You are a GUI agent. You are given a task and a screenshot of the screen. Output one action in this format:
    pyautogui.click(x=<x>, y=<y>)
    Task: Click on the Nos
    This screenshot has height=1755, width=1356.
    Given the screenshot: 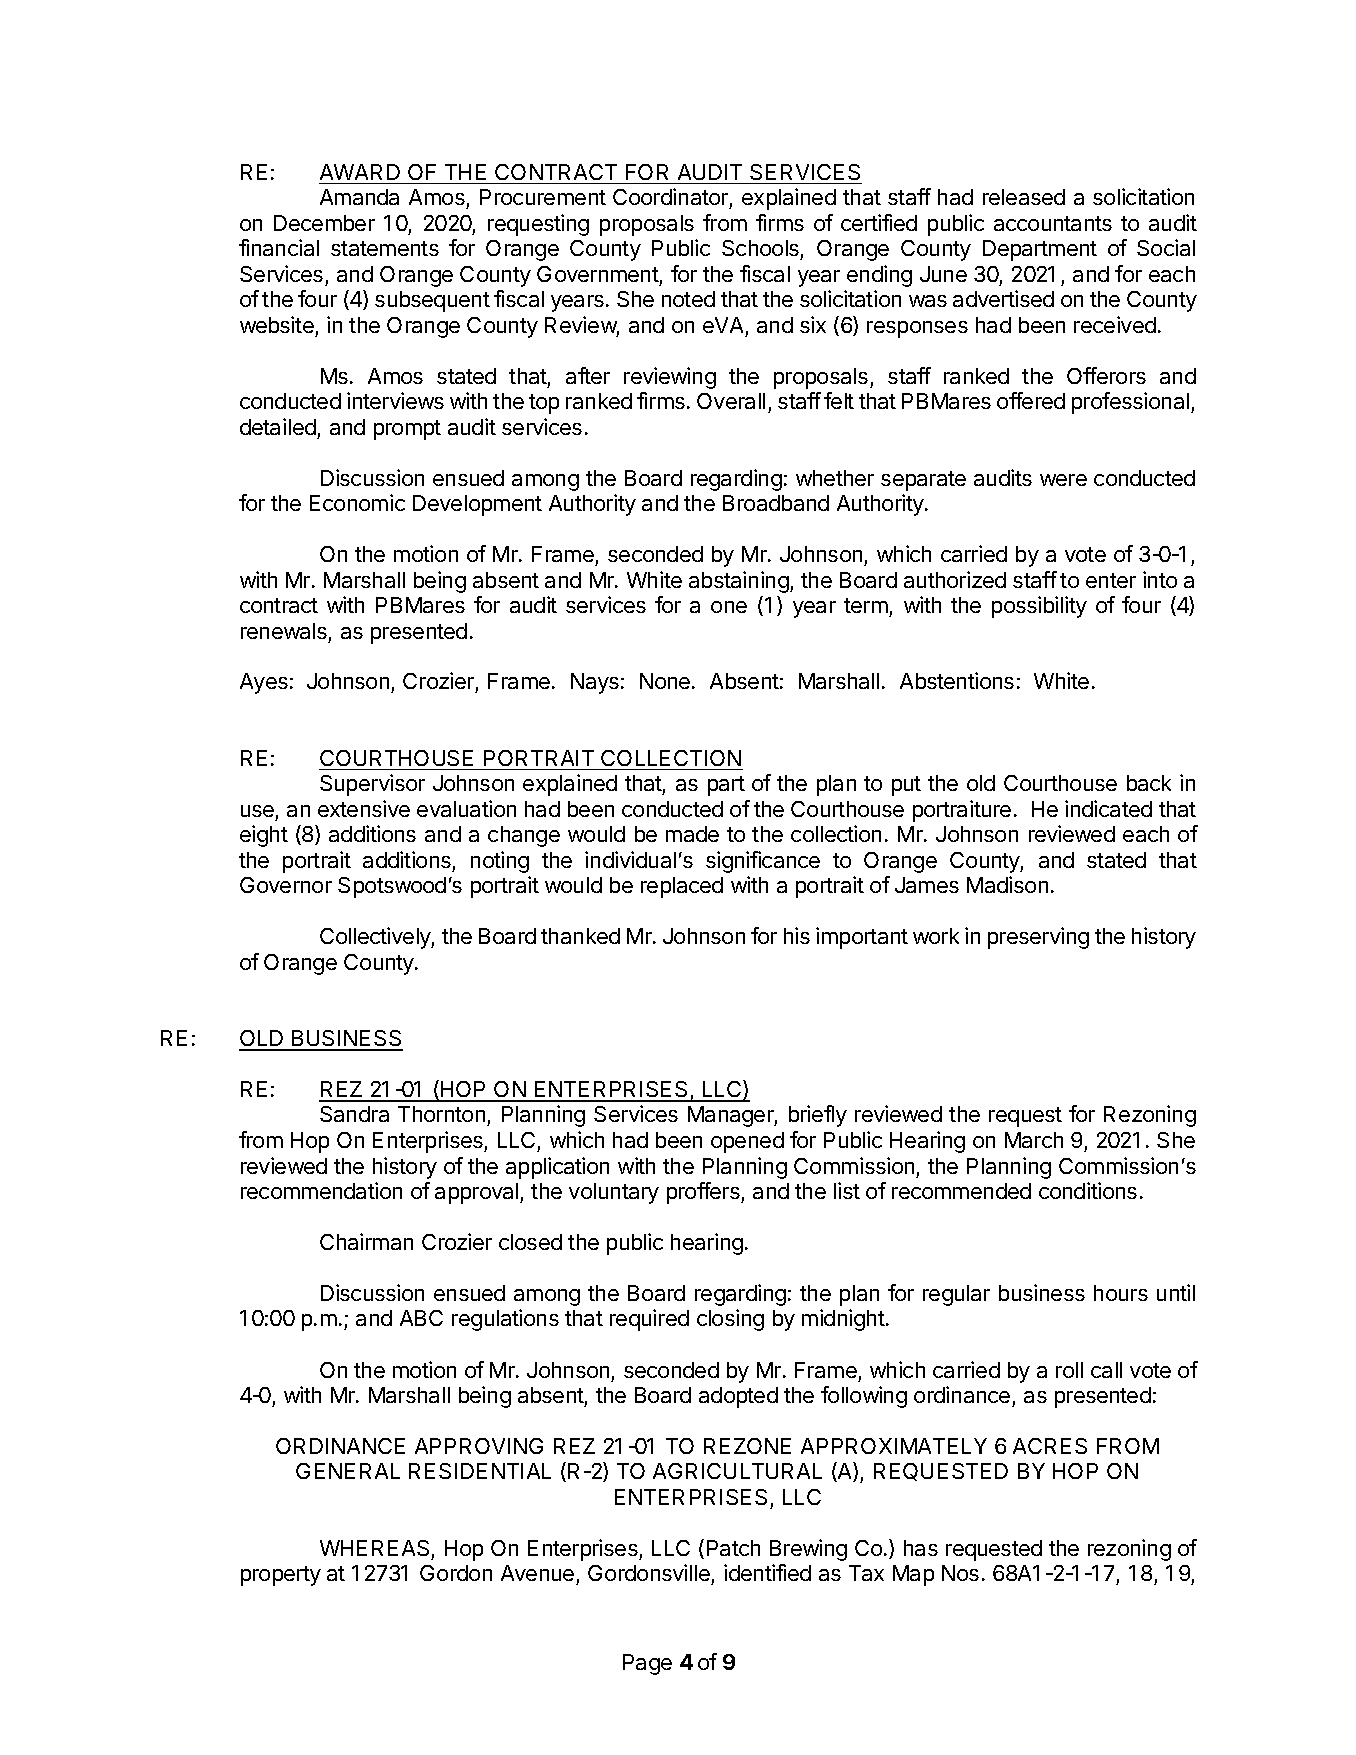 What is the action you would take?
    pyautogui.click(x=960, y=1573)
